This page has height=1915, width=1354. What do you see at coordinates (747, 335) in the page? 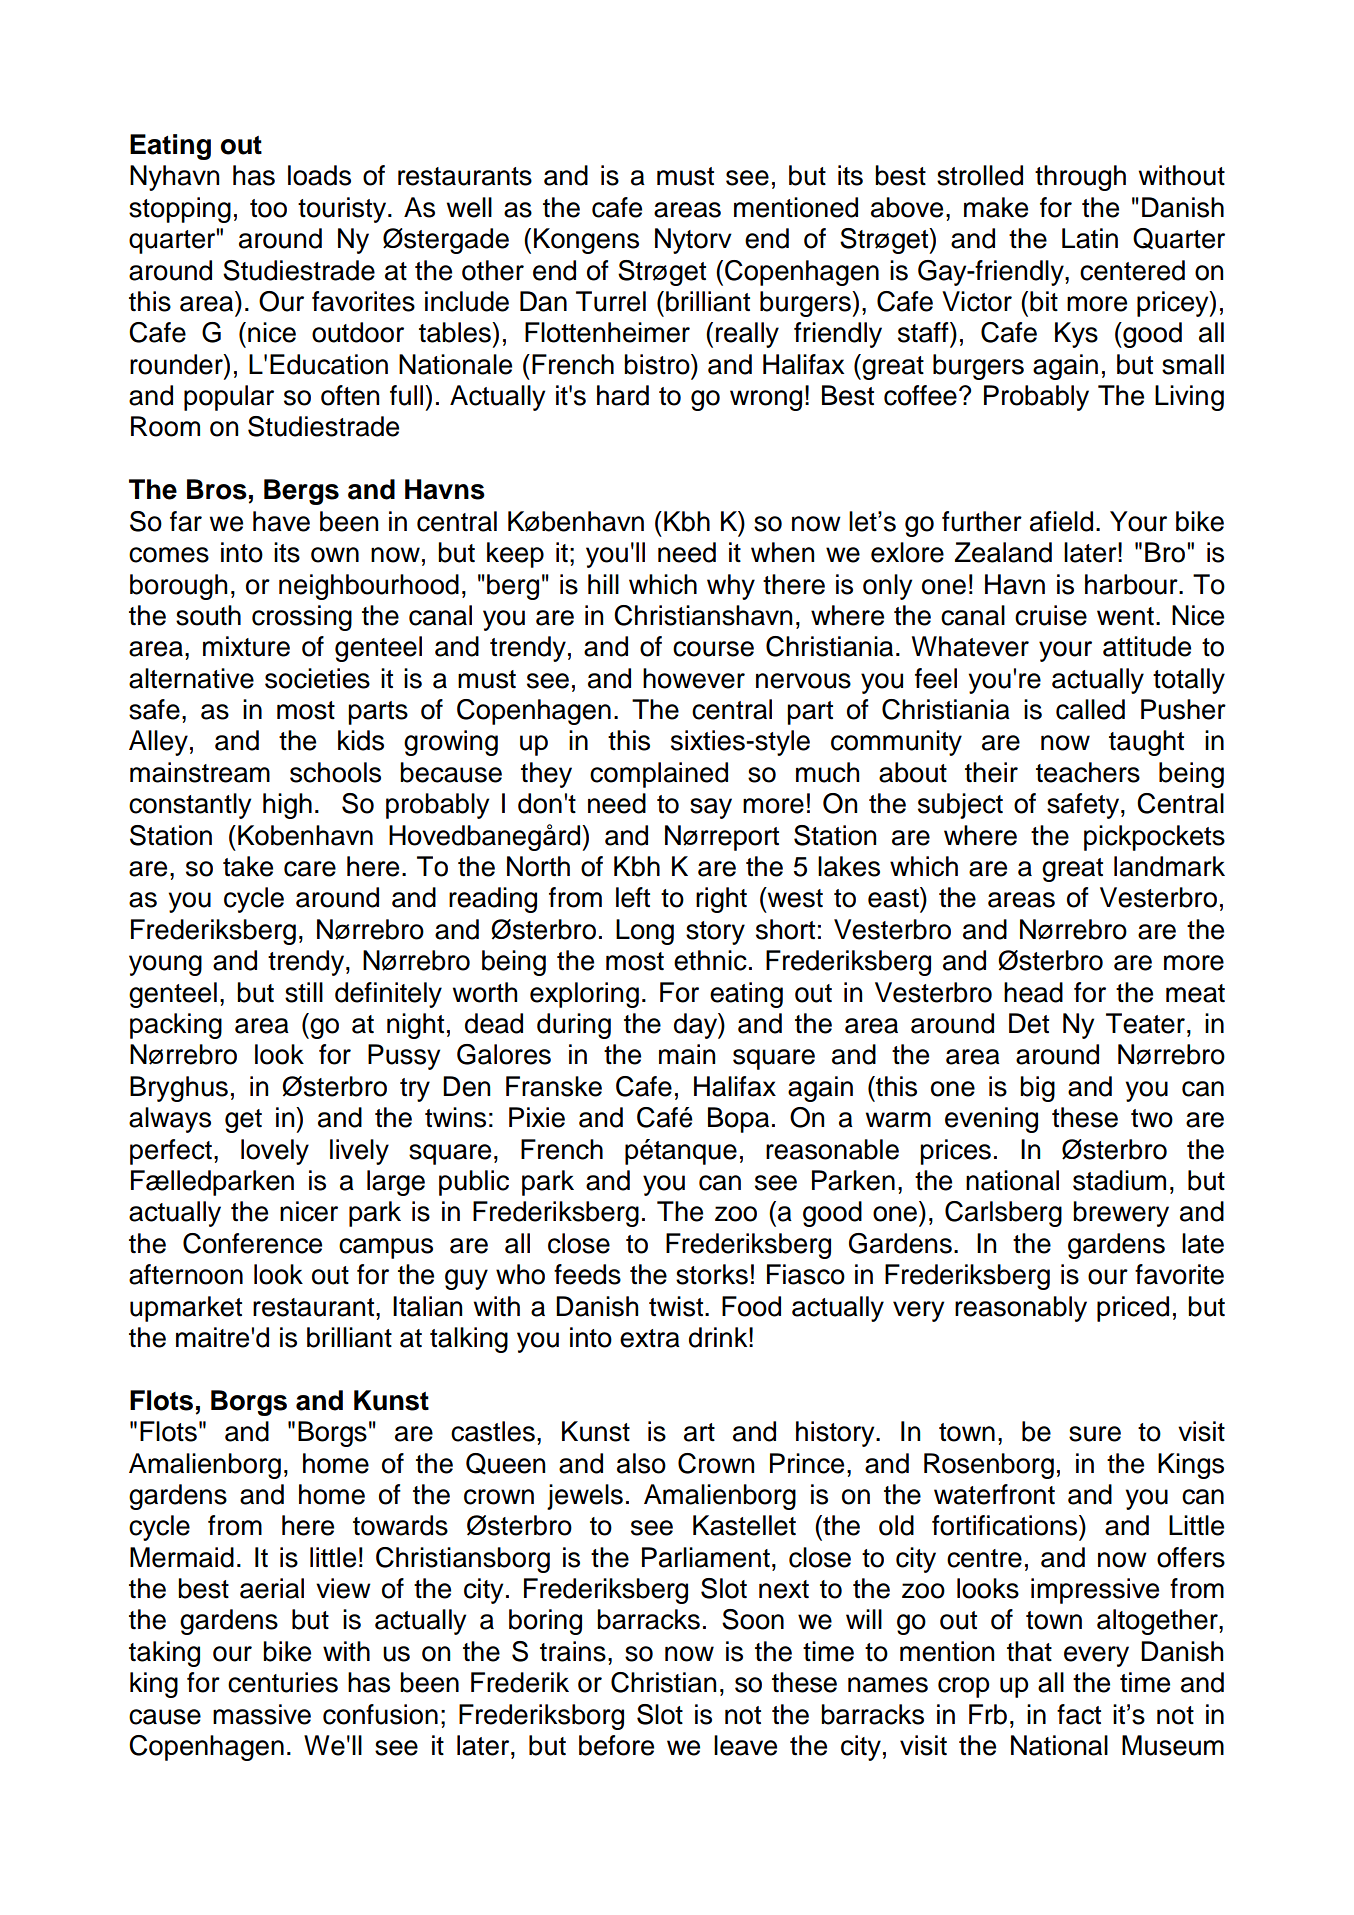
I see `really` at bounding box center [747, 335].
